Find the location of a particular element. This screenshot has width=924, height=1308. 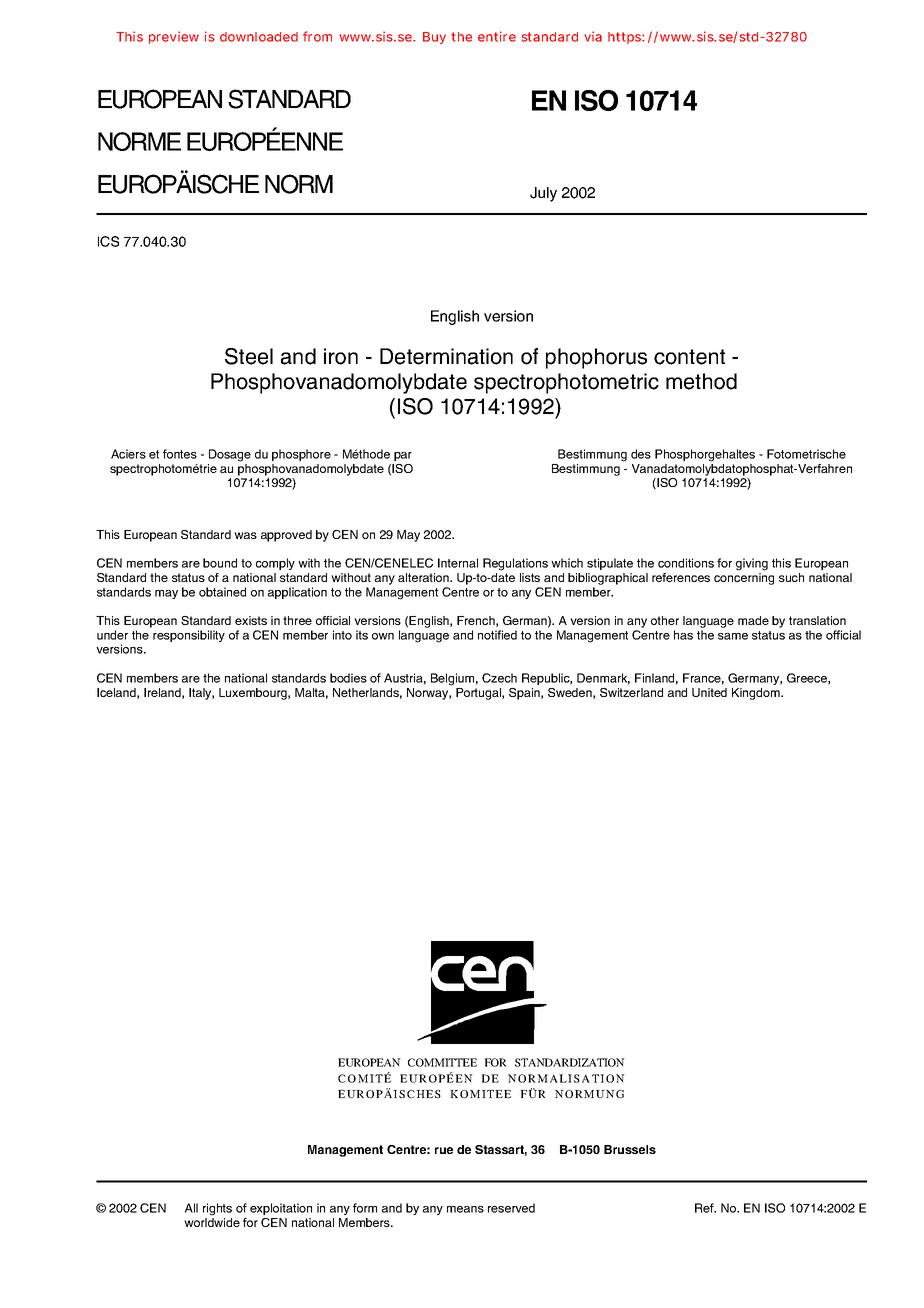

preview is located at coordinates (174, 37).
